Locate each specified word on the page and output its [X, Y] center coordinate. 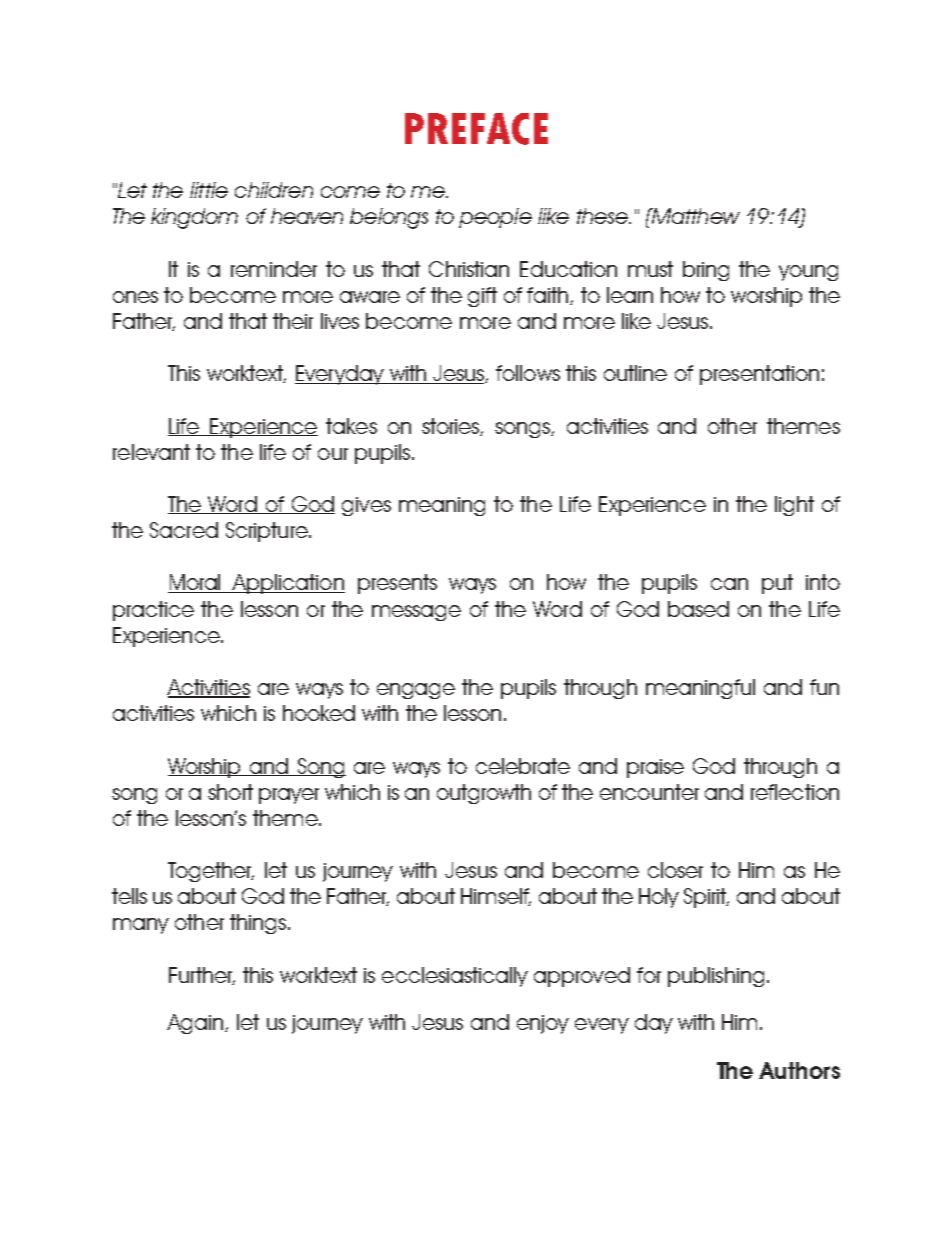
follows [528, 373]
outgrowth [484, 794]
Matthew [695, 216]
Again [196, 1024]
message [416, 613]
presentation [759, 375]
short [230, 792]
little [209, 190]
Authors [799, 1070]
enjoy [543, 1024]
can [729, 584]
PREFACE [476, 129]
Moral [196, 583]
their [293, 321]
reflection [795, 792]
